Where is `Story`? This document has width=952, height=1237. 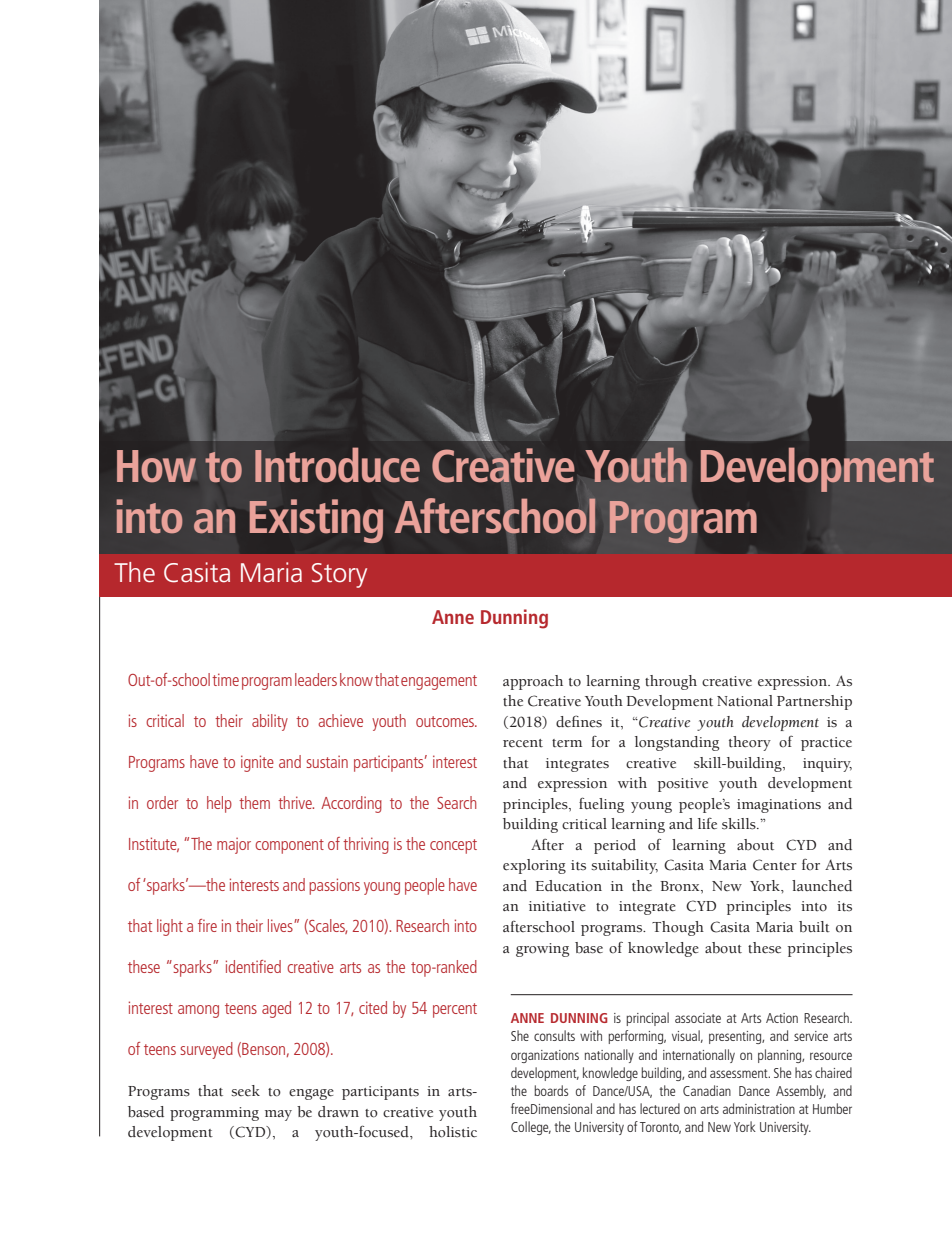
Story is located at coordinates (339, 575).
